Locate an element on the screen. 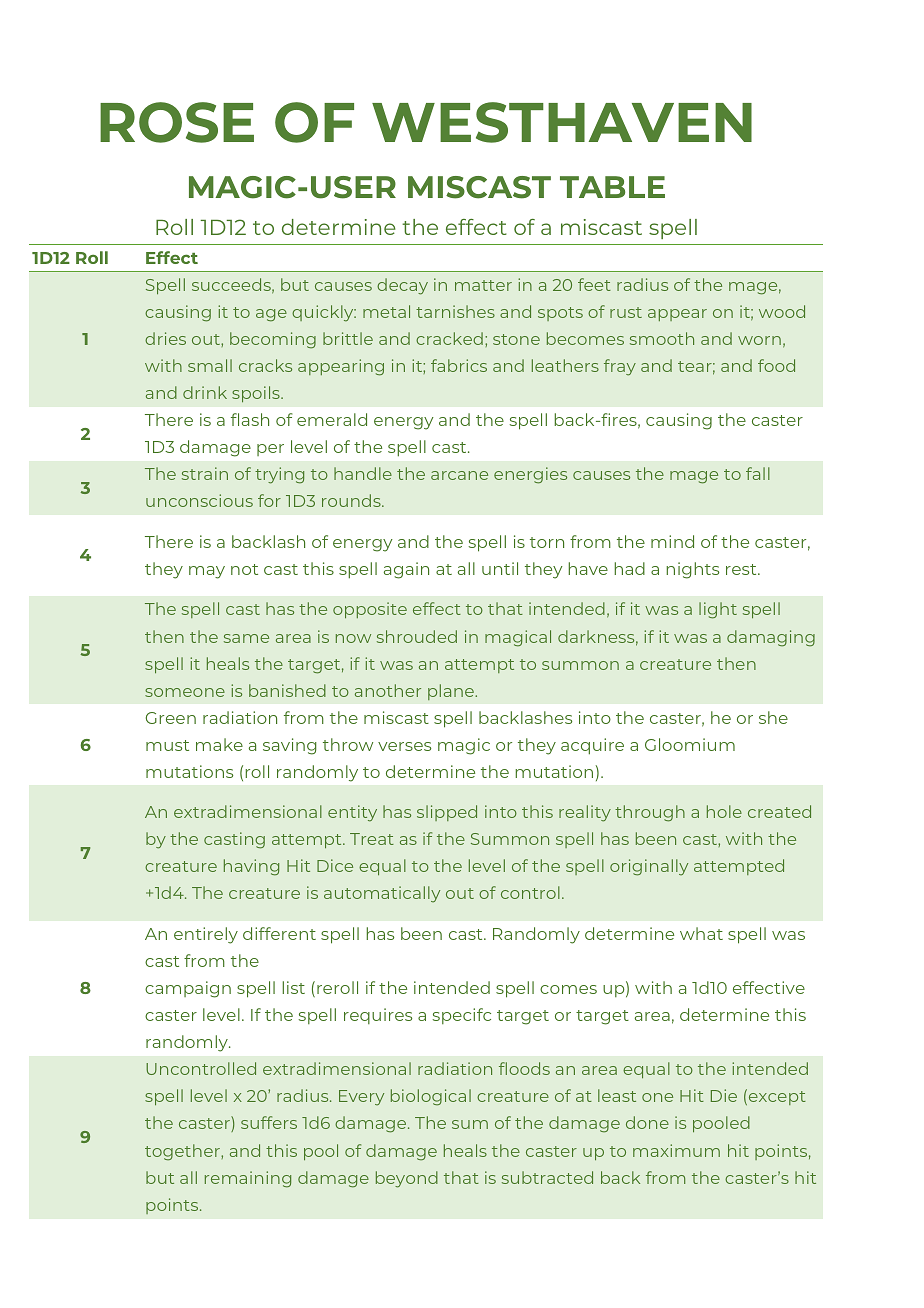 The height and width of the screenshot is (1308, 924). feet is located at coordinates (594, 284).
